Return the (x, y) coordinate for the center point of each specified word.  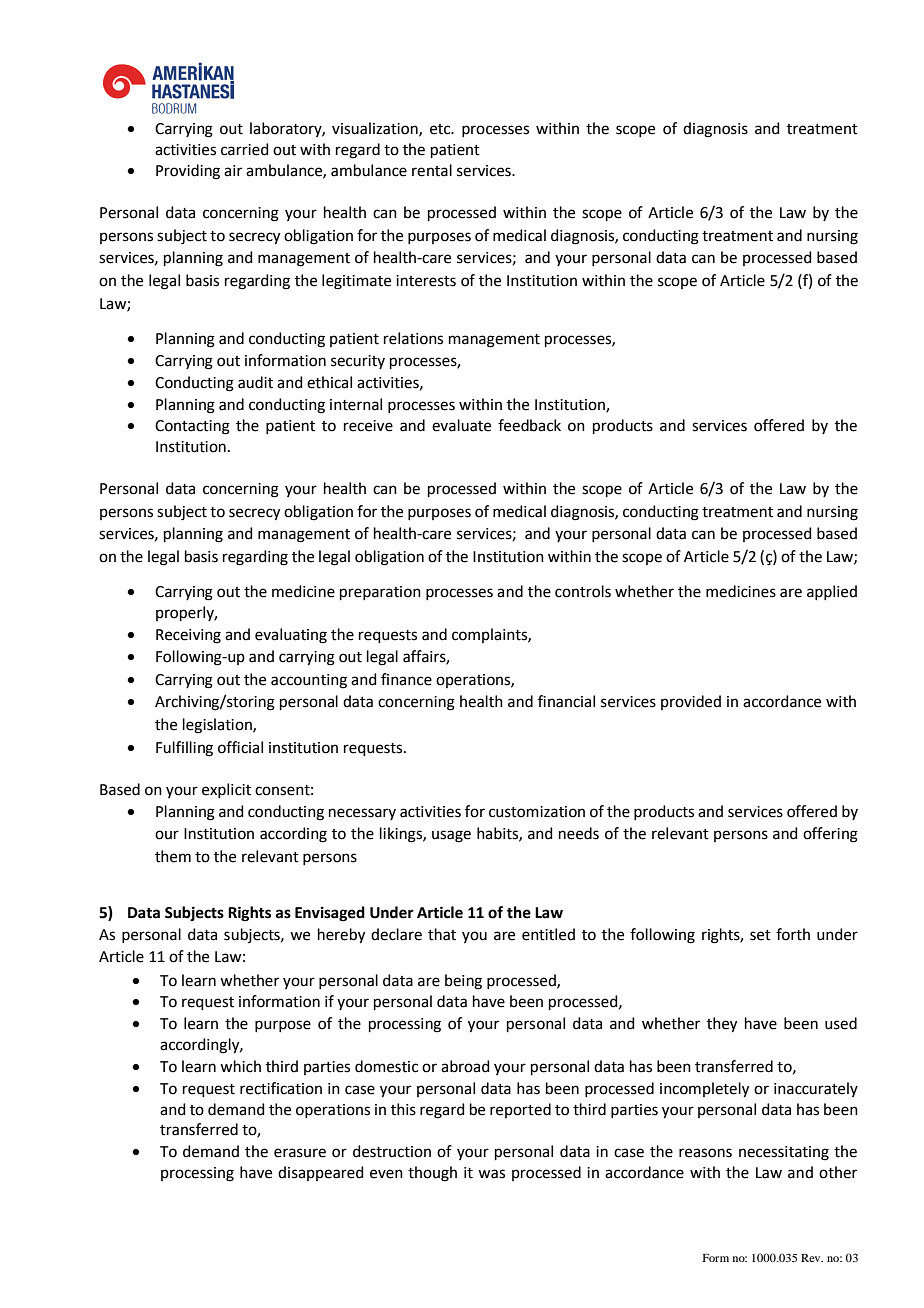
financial (566, 701)
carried (245, 149)
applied (832, 592)
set (760, 935)
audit (255, 382)
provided (691, 702)
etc (441, 129)
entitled (548, 934)
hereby (341, 936)
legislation (218, 726)
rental (432, 170)
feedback (529, 425)
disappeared (321, 1173)
